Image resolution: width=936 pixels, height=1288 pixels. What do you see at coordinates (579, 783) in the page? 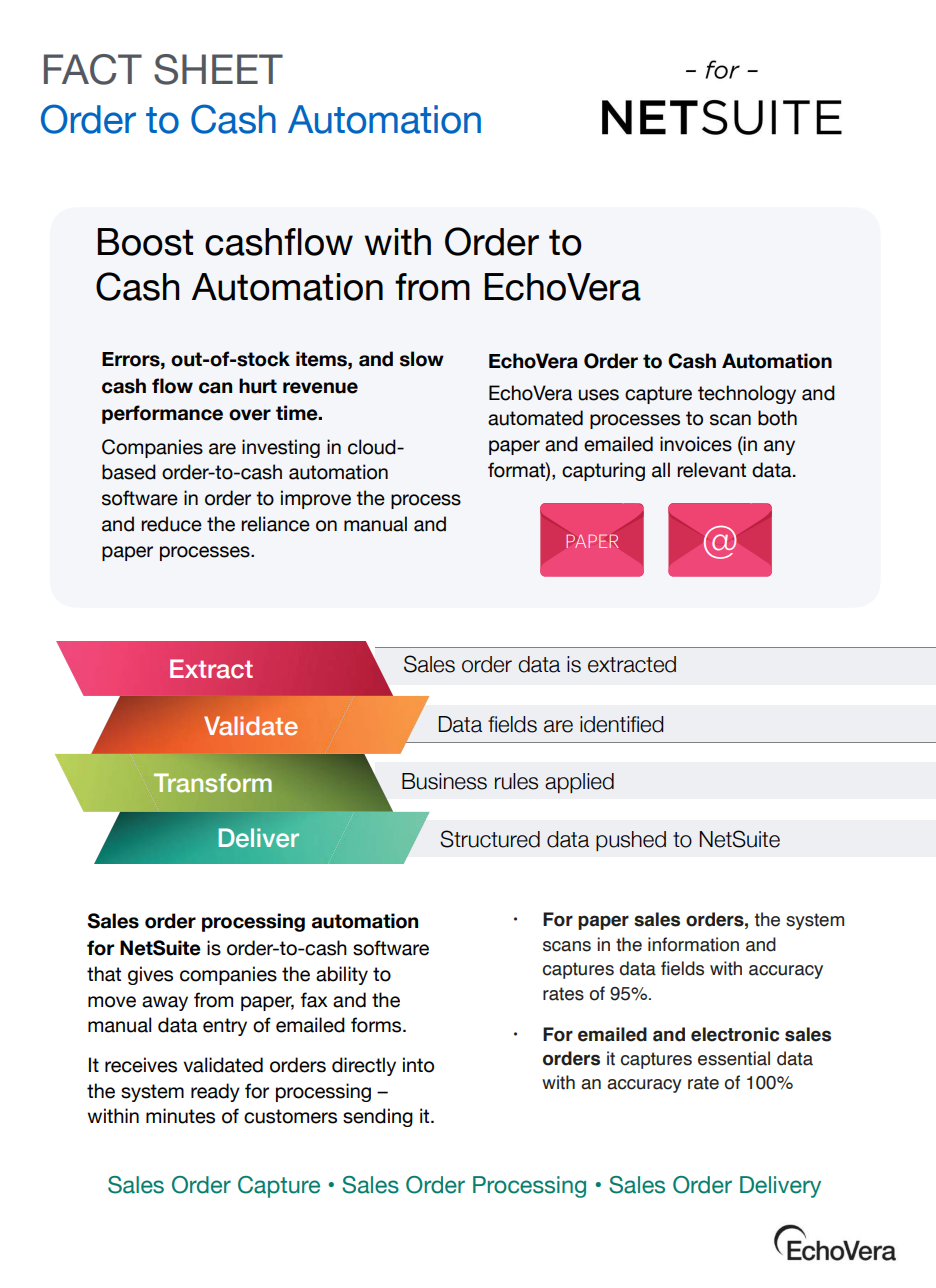
I see `applied` at bounding box center [579, 783].
